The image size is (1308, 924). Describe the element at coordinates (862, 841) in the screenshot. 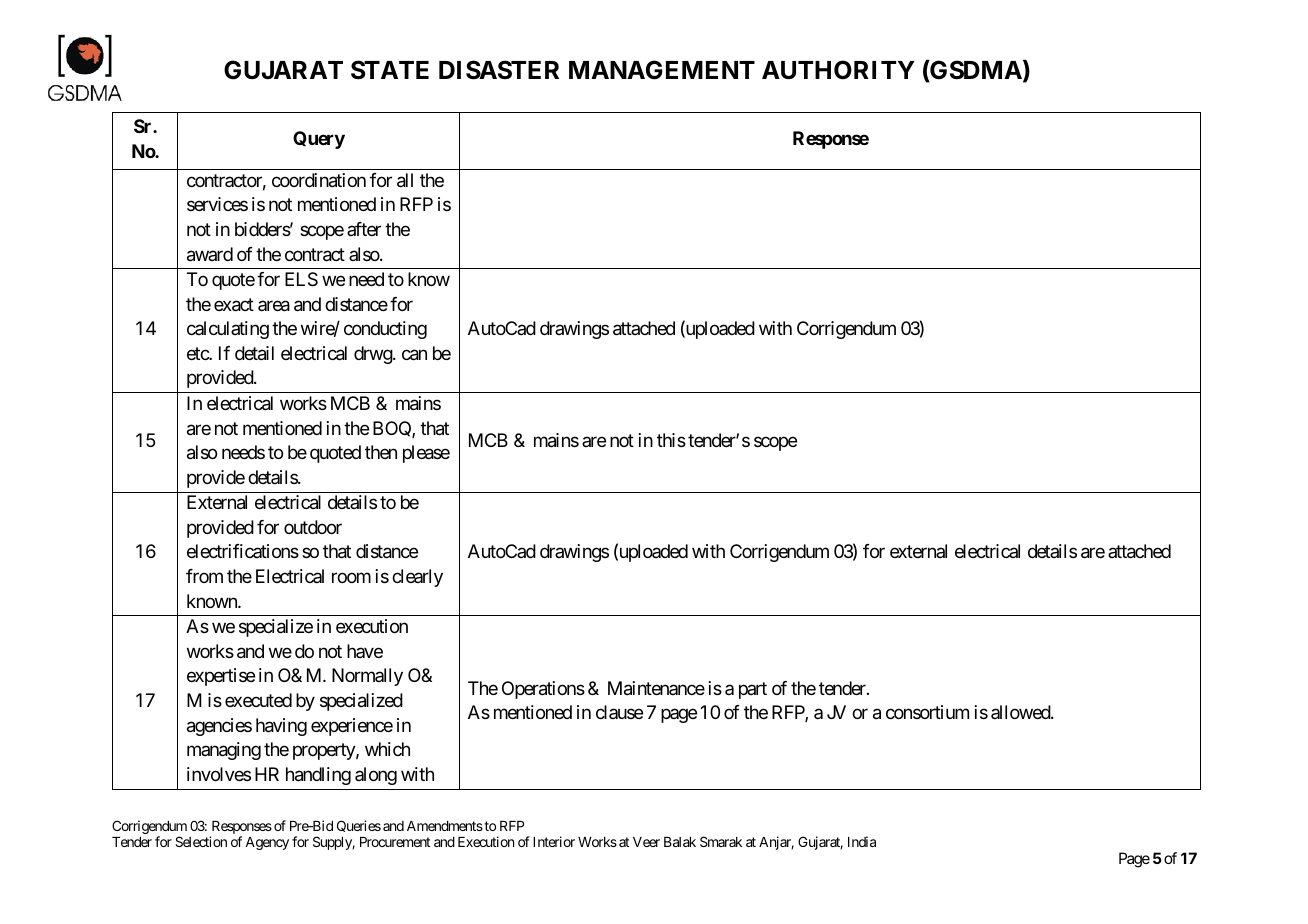

I see `India` at that location.
